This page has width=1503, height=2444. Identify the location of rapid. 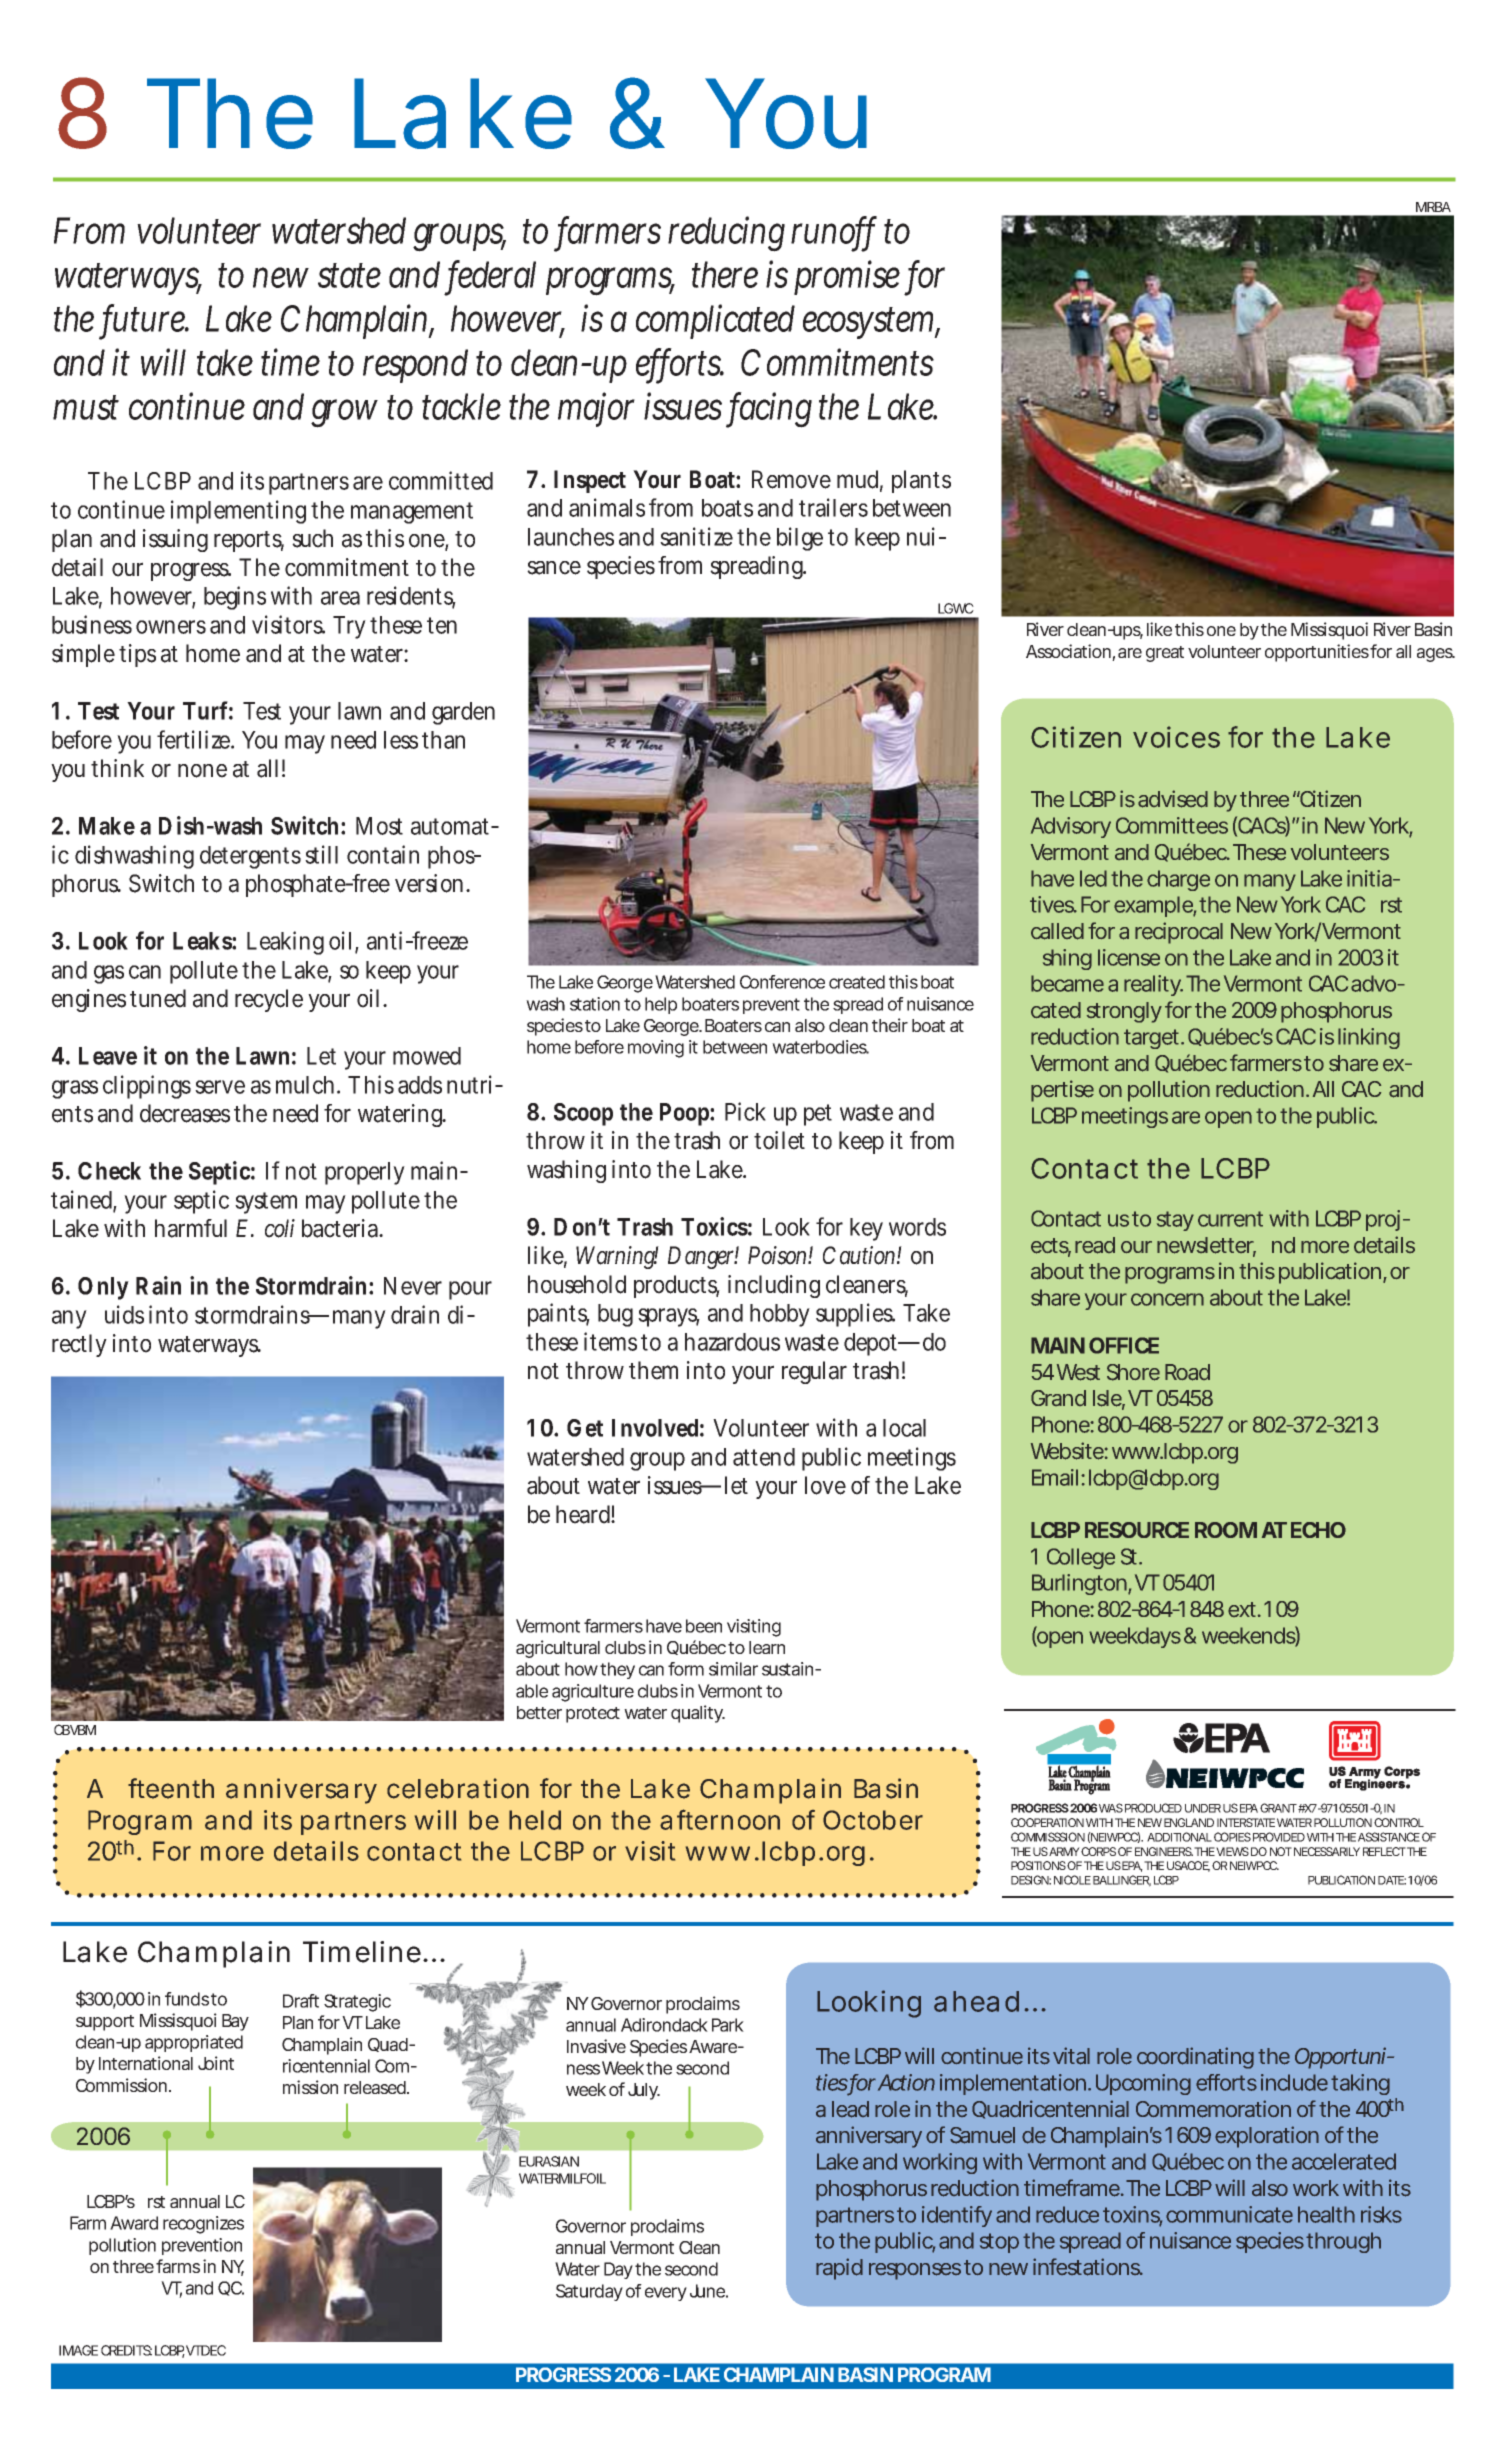
(839, 2269).
